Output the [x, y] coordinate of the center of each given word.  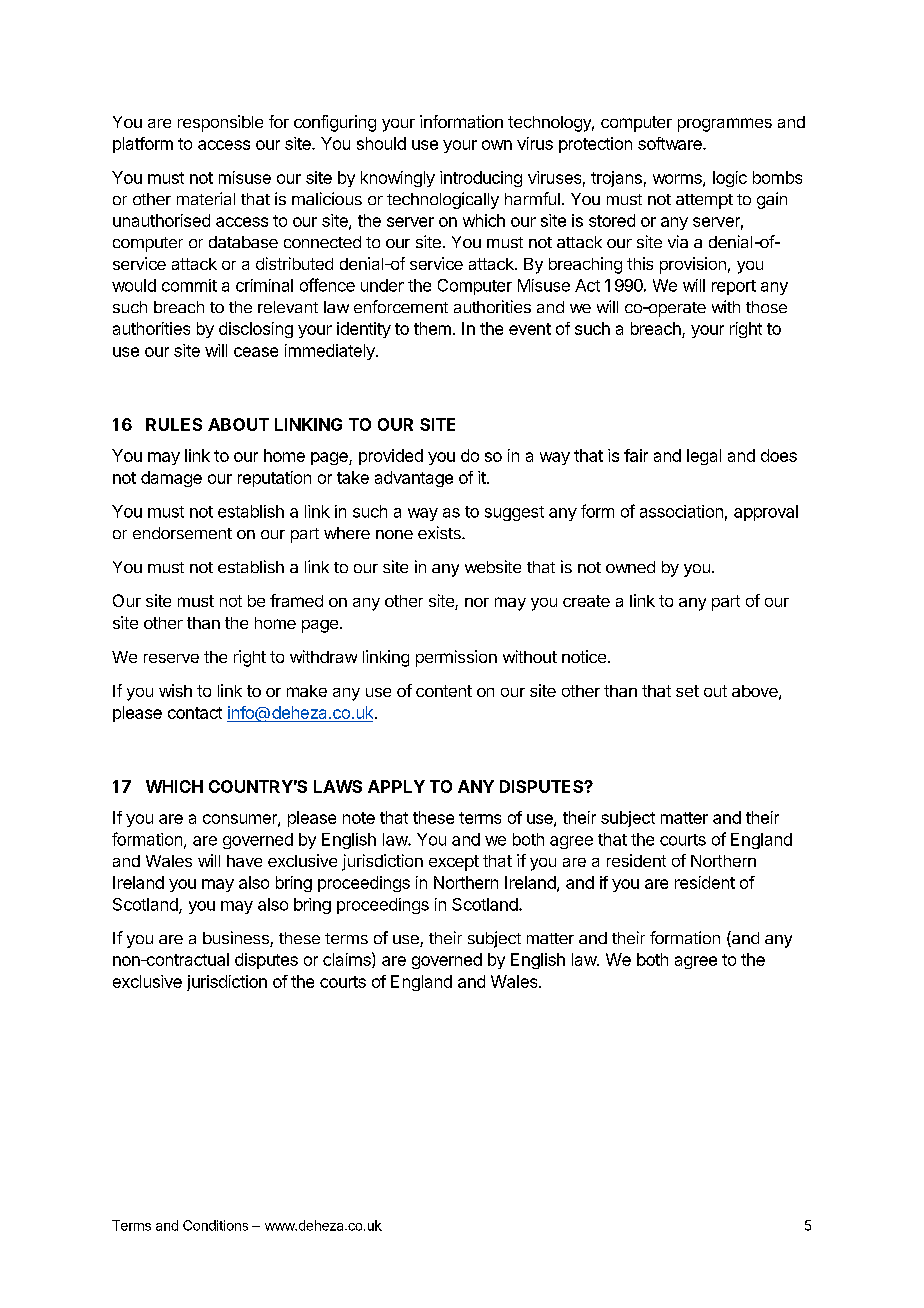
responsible [220, 123]
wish [175, 690]
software [671, 143]
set [687, 691]
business [237, 939]
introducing [481, 179]
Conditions [215, 1225]
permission [456, 658]
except [454, 863]
